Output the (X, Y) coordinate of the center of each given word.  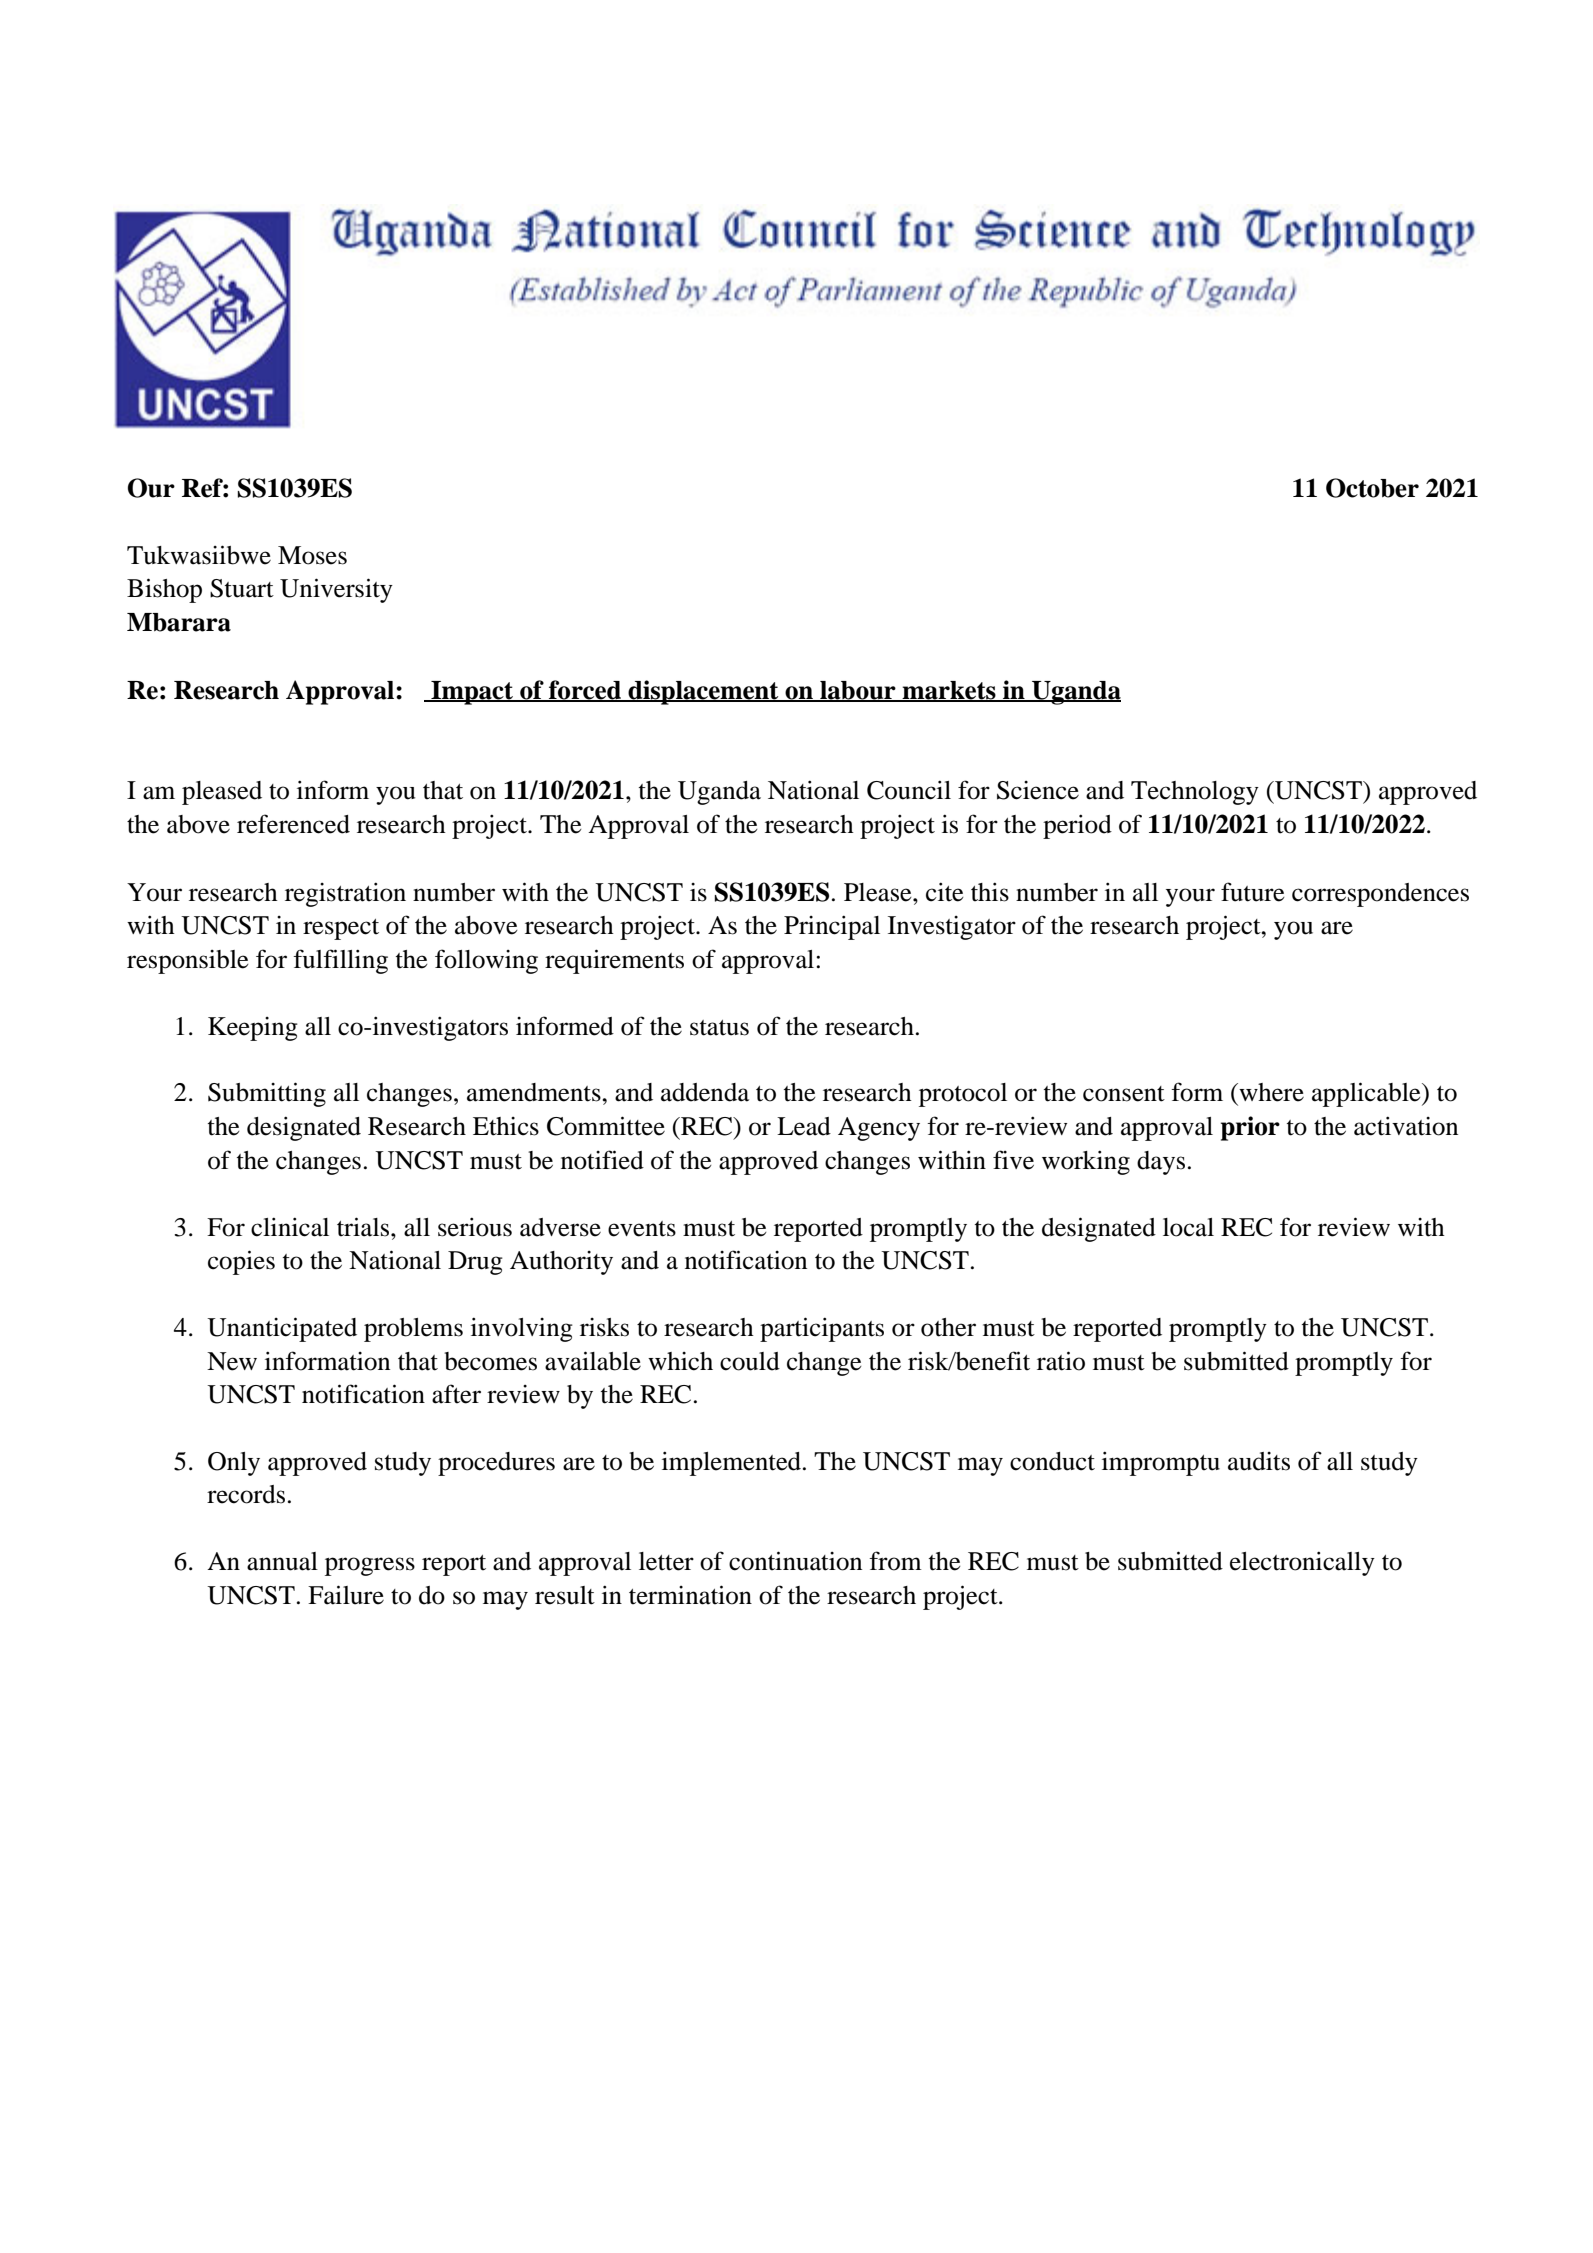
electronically (1302, 1563)
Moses (312, 555)
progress (370, 1566)
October (1372, 488)
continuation (795, 1561)
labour (858, 691)
